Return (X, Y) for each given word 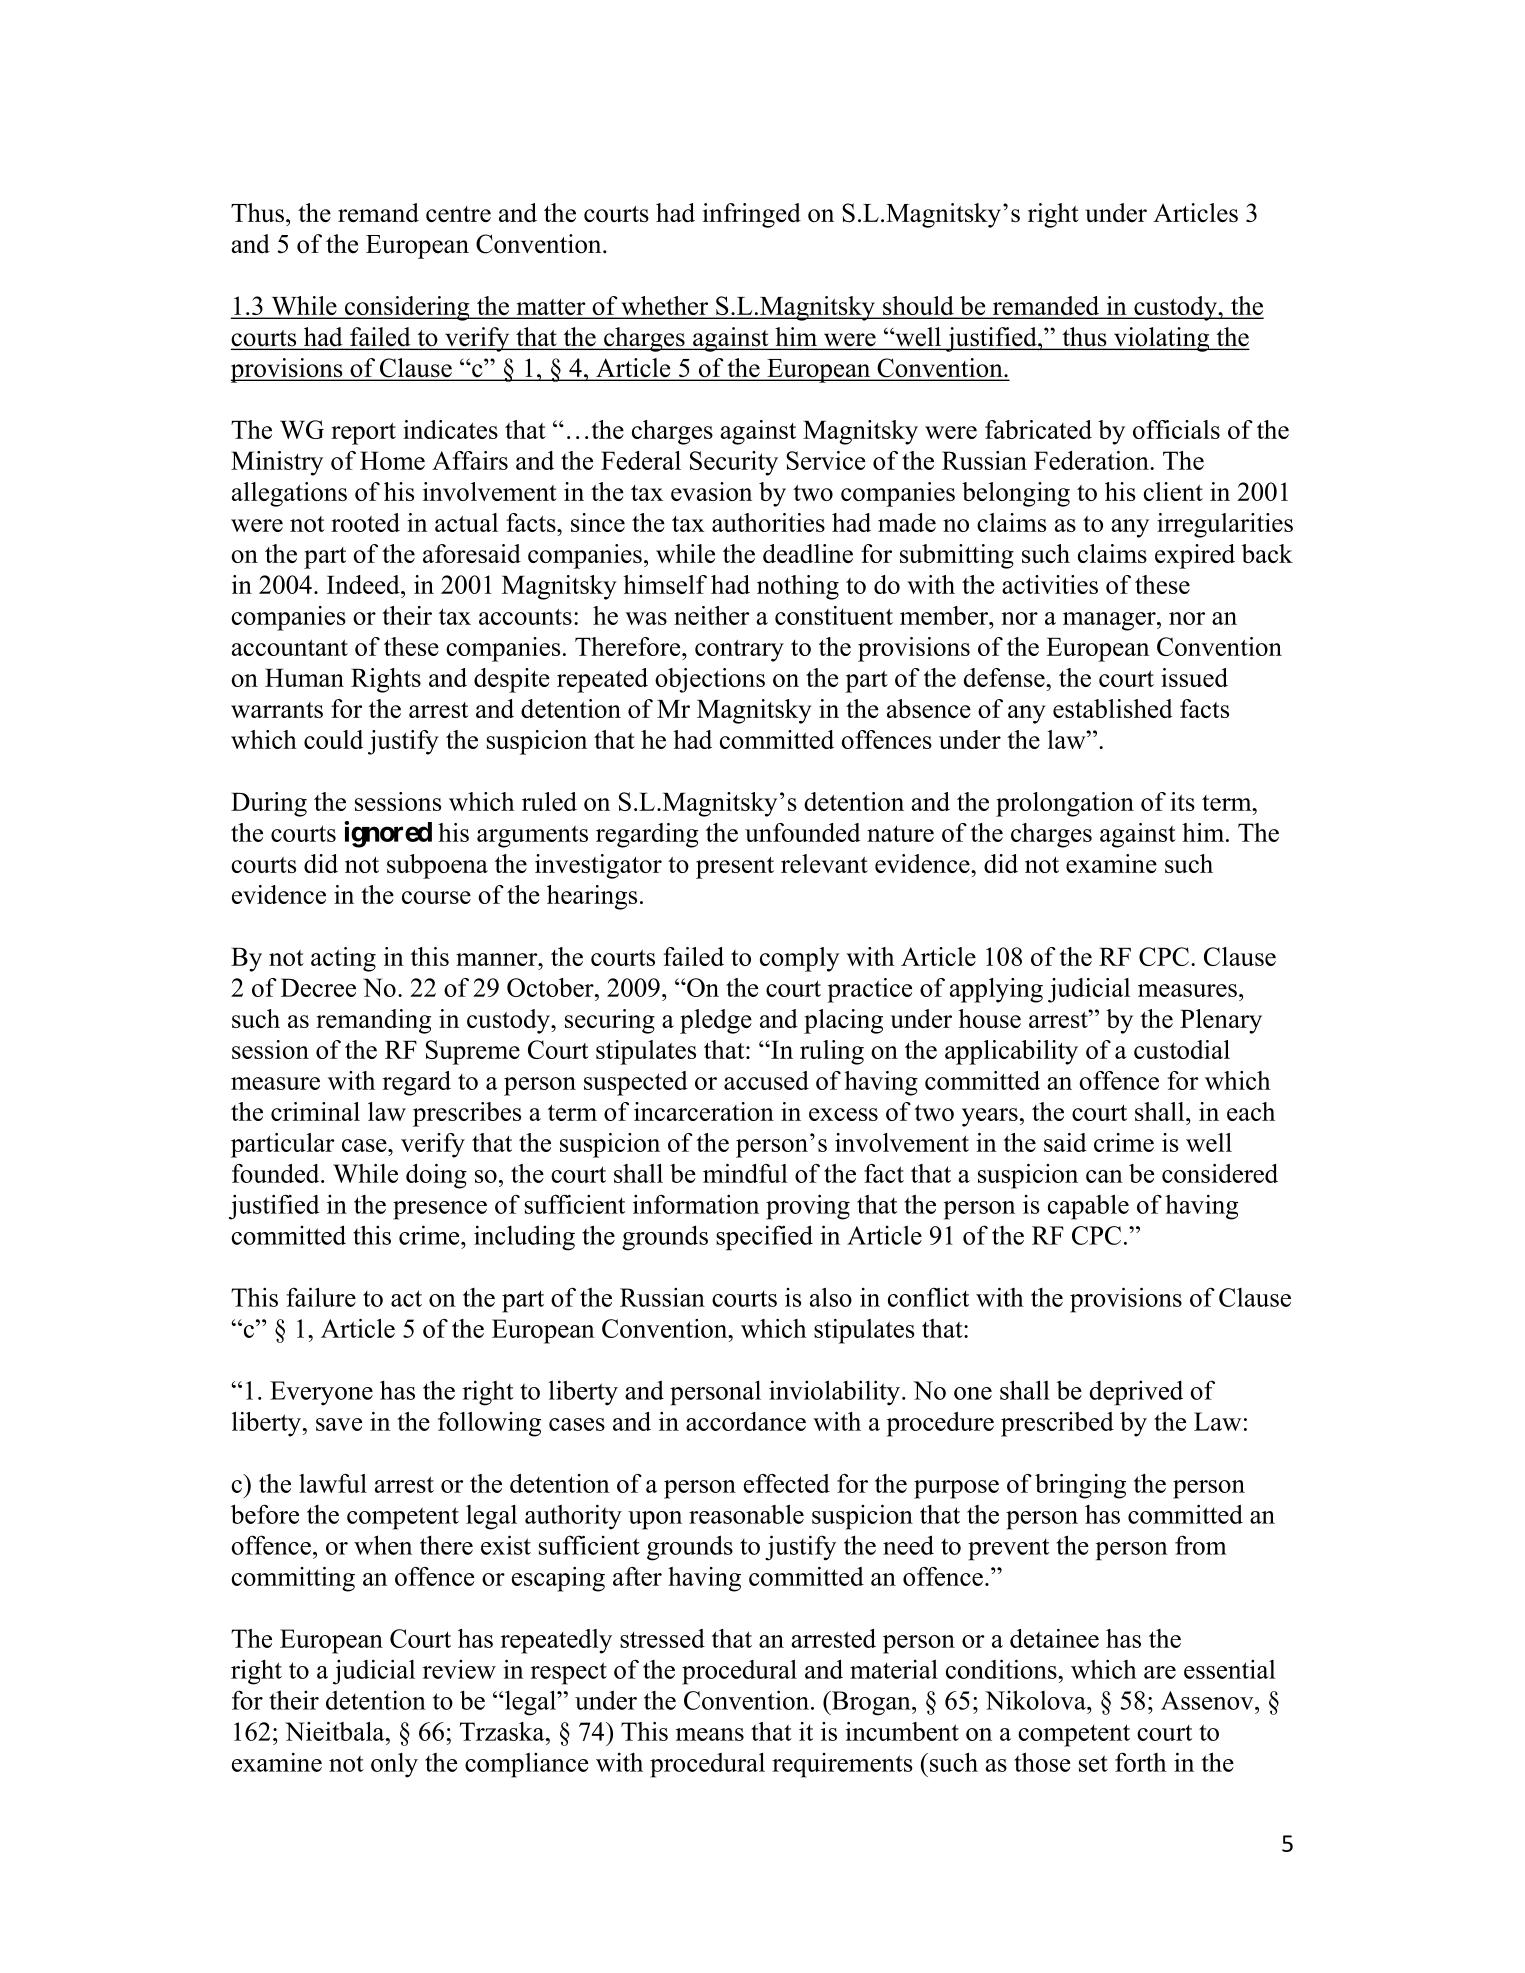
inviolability (834, 1393)
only (394, 1765)
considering (407, 308)
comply (799, 959)
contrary (739, 651)
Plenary (1221, 1021)
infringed (752, 215)
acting (343, 959)
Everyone (321, 1393)
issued (1194, 677)
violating (1162, 339)
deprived (1136, 1393)
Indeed (364, 584)
